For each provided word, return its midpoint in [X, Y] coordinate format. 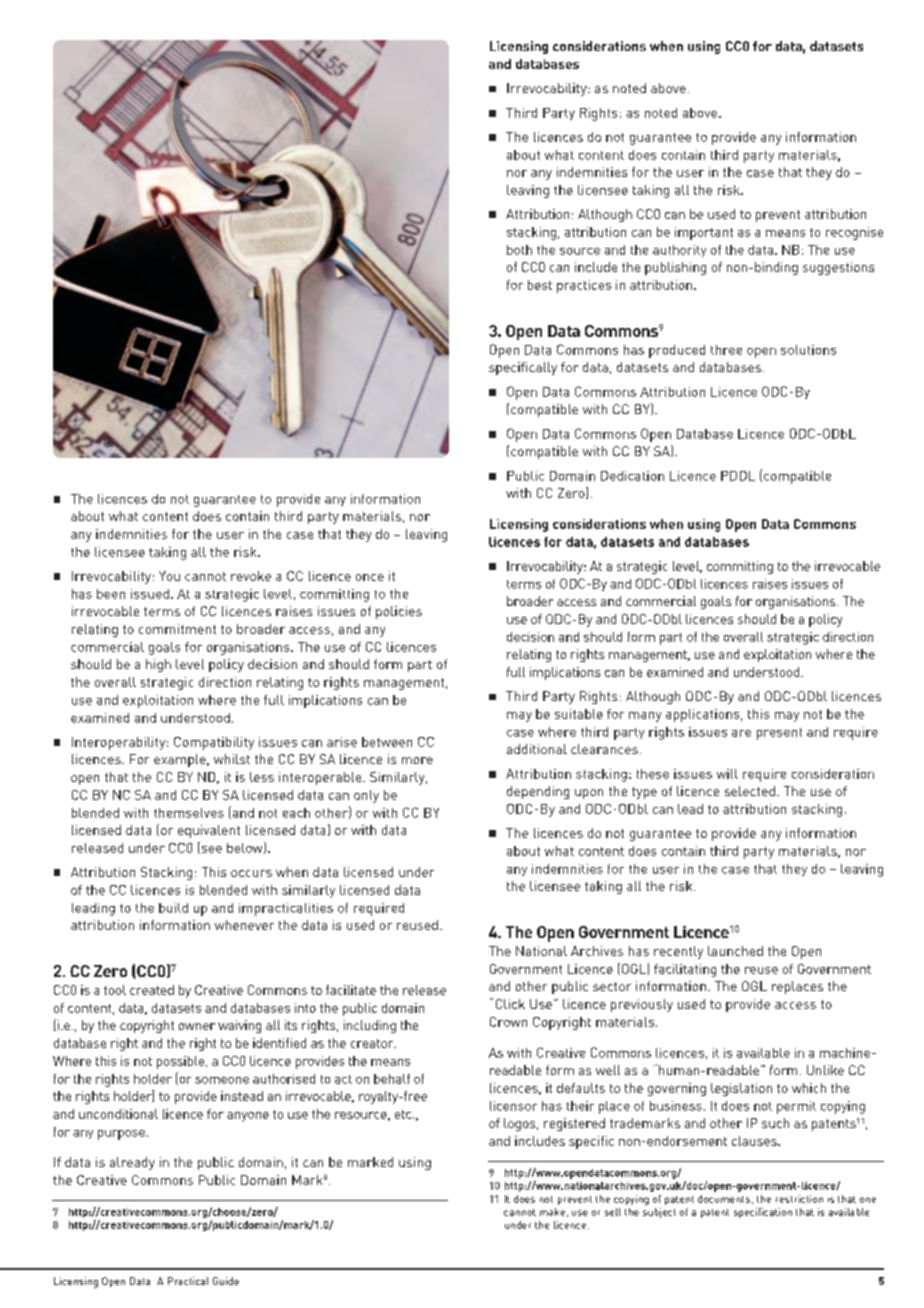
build [173, 908]
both [519, 250]
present [779, 734]
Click [510, 1004]
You [169, 576]
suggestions [838, 268]
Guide [226, 1281]
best [540, 285]
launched [735, 951]
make [552, 1212]
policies [399, 612]
